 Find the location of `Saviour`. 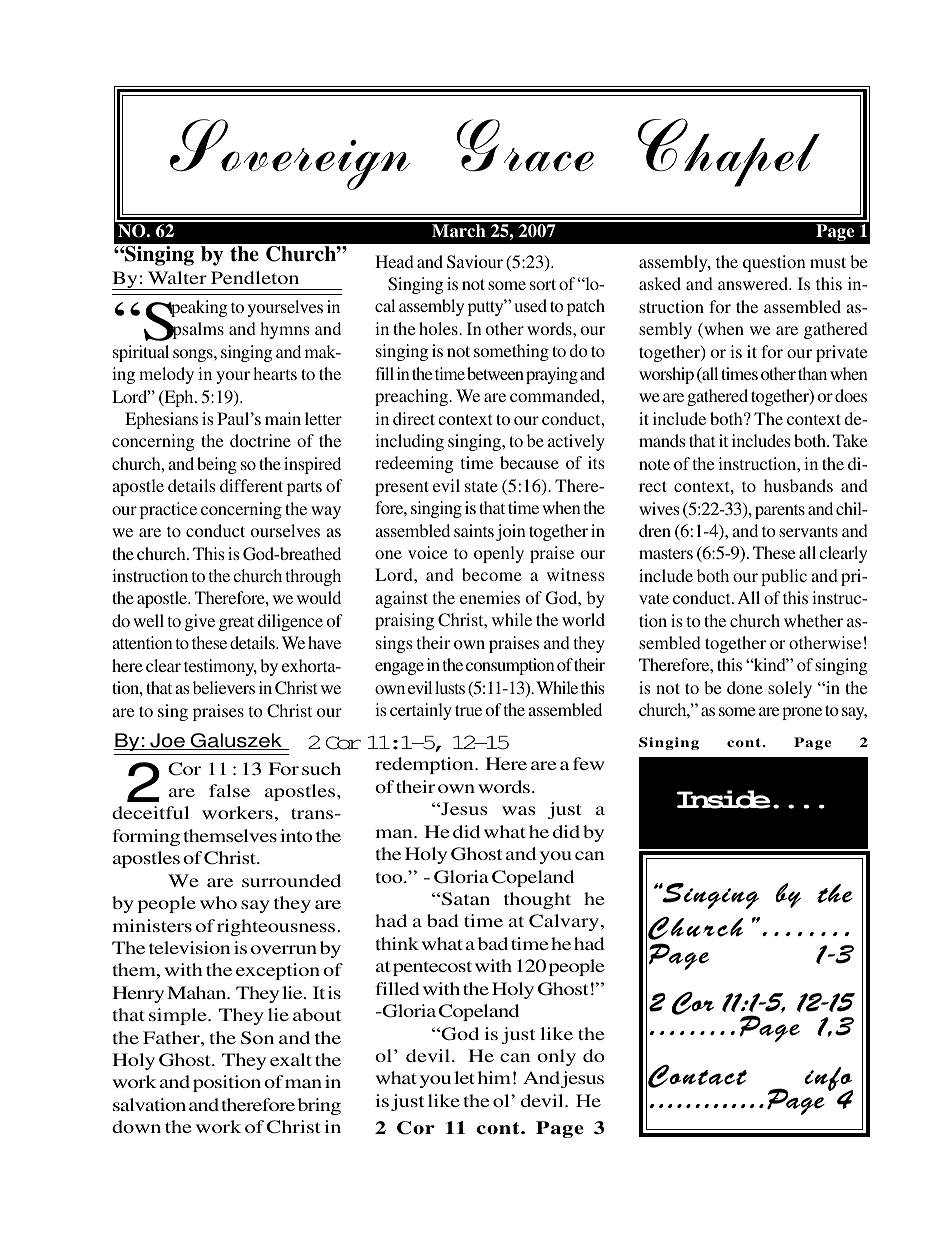

Saviour is located at coordinates (475, 262).
